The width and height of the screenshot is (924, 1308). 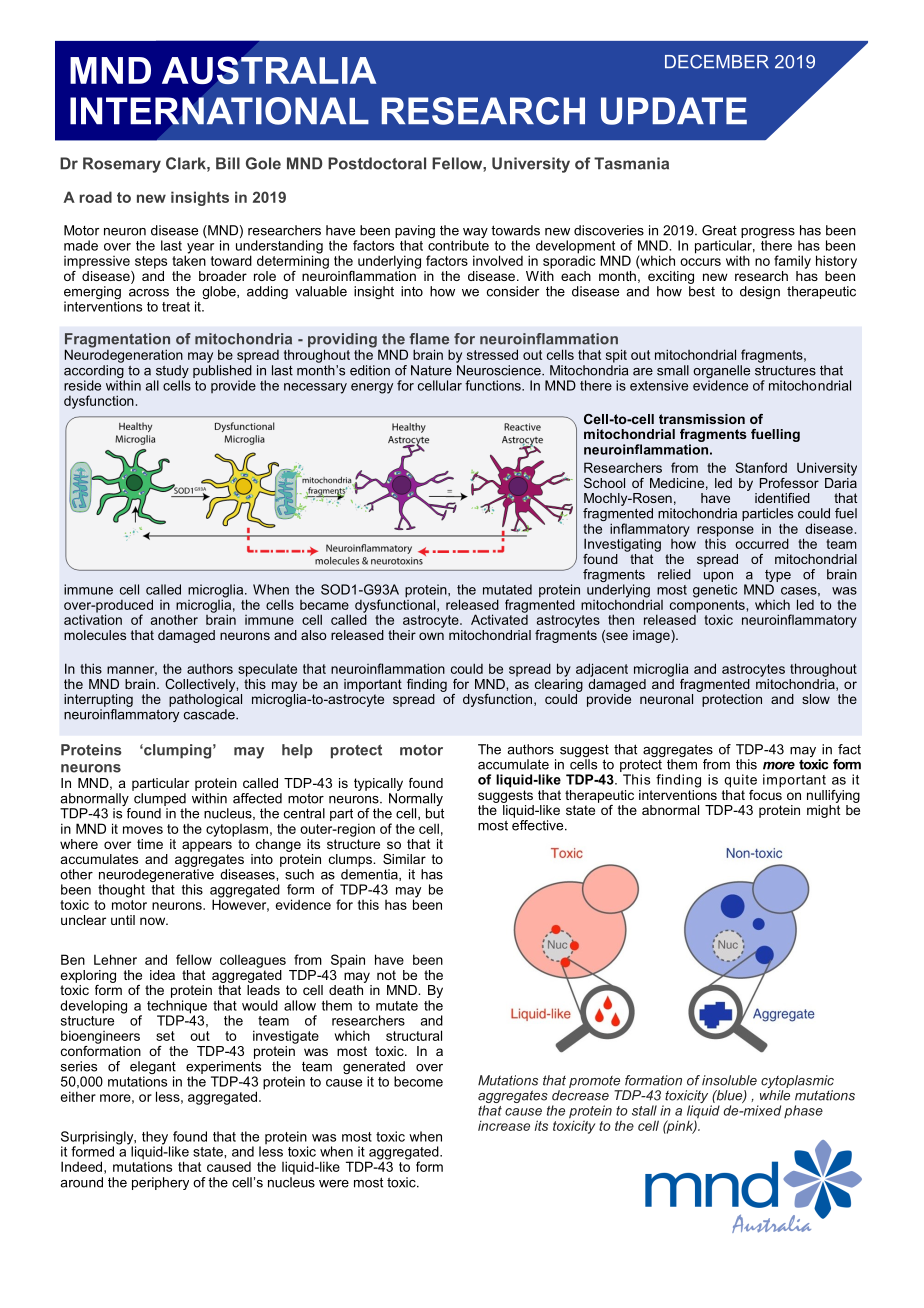 What do you see at coordinates (431, 636) in the screenshot?
I see `own` at bounding box center [431, 636].
